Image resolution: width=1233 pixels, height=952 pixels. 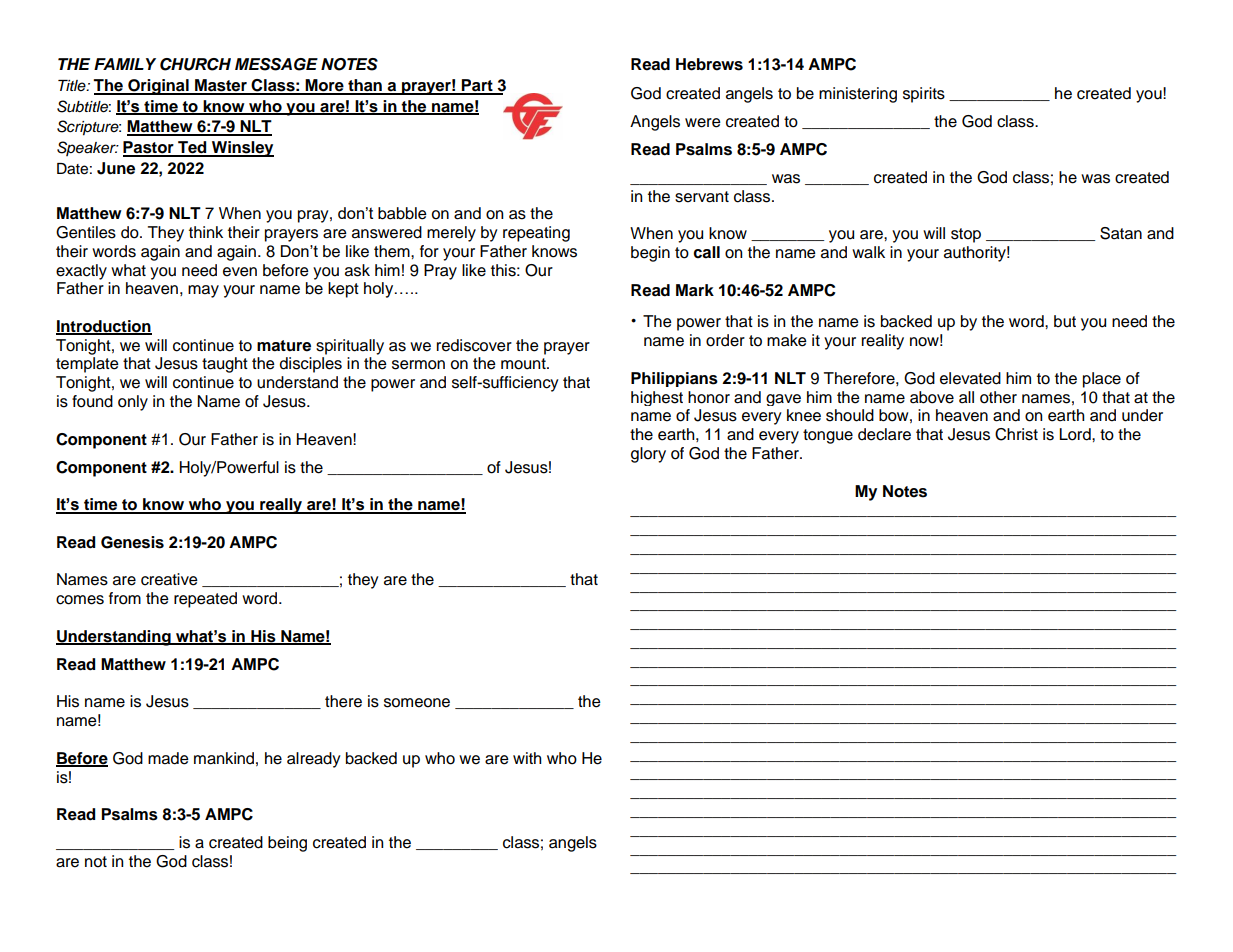 I want to click on spirits, so click(x=924, y=95).
